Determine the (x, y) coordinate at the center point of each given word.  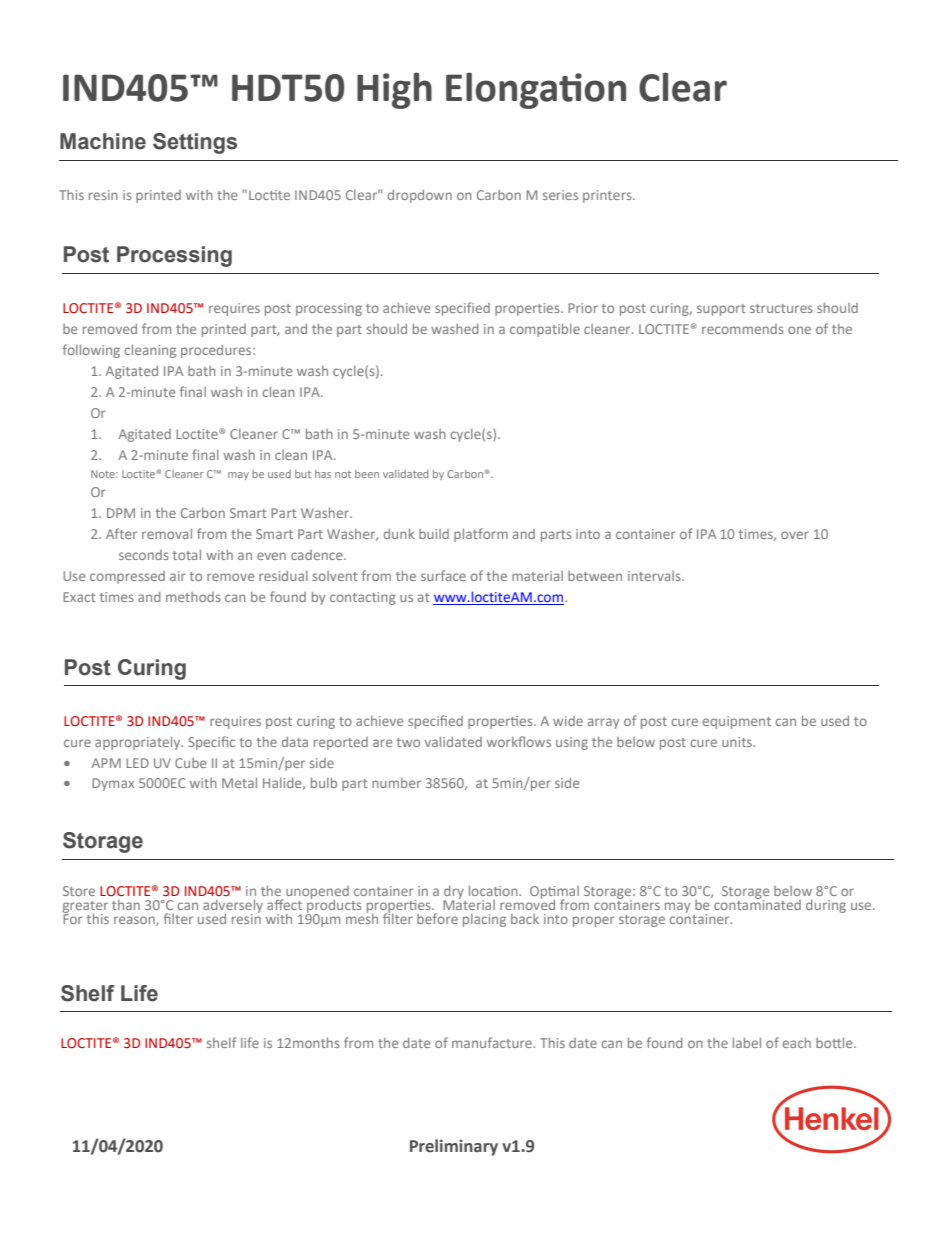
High (394, 90)
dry (454, 893)
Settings (195, 143)
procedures (217, 351)
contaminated (757, 903)
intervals (655, 576)
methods (193, 597)
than (126, 905)
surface (443, 575)
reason (135, 921)
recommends (743, 329)
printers (608, 196)
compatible (545, 330)
